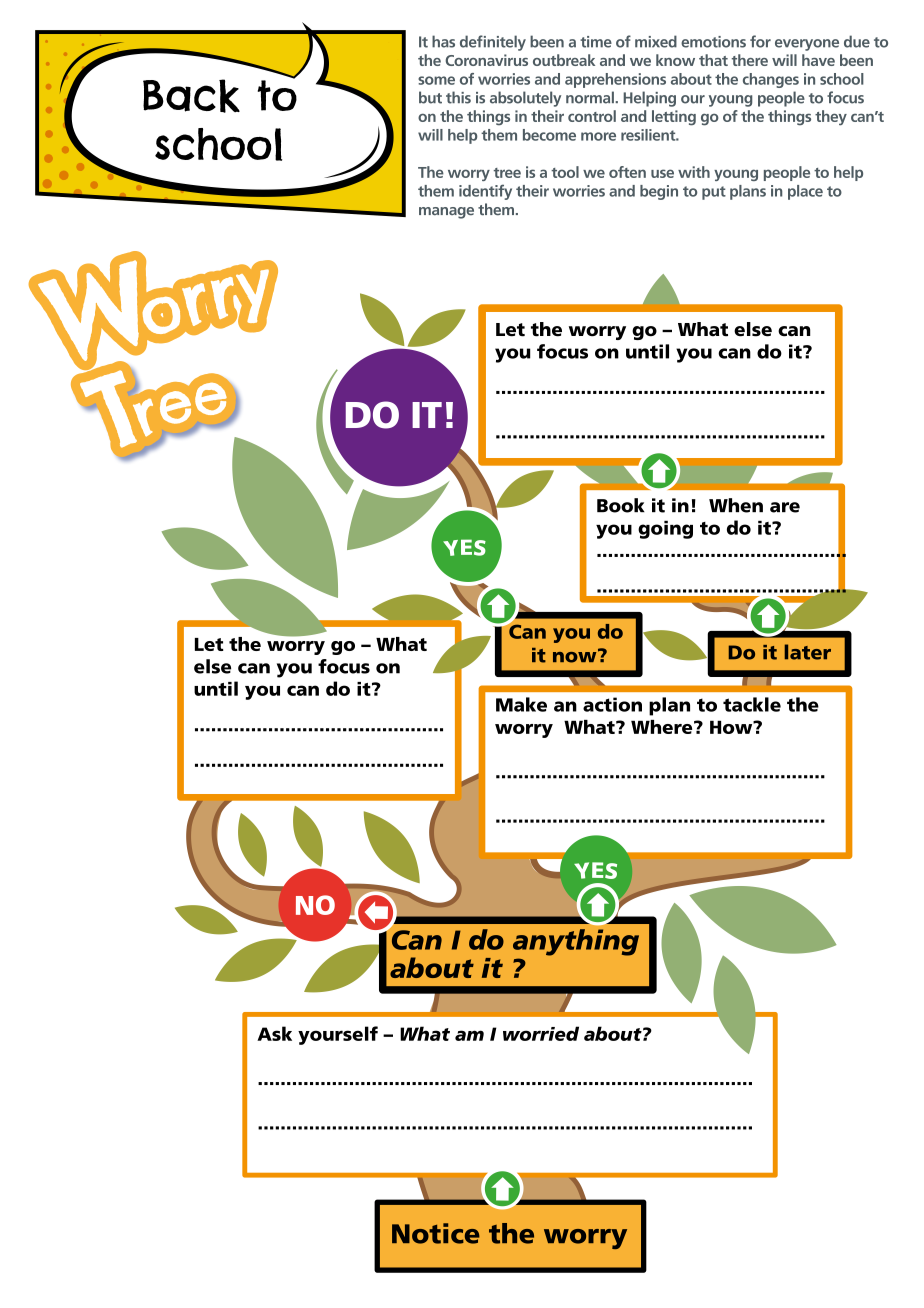 The width and height of the screenshot is (924, 1308). I want to click on manage, so click(446, 213).
